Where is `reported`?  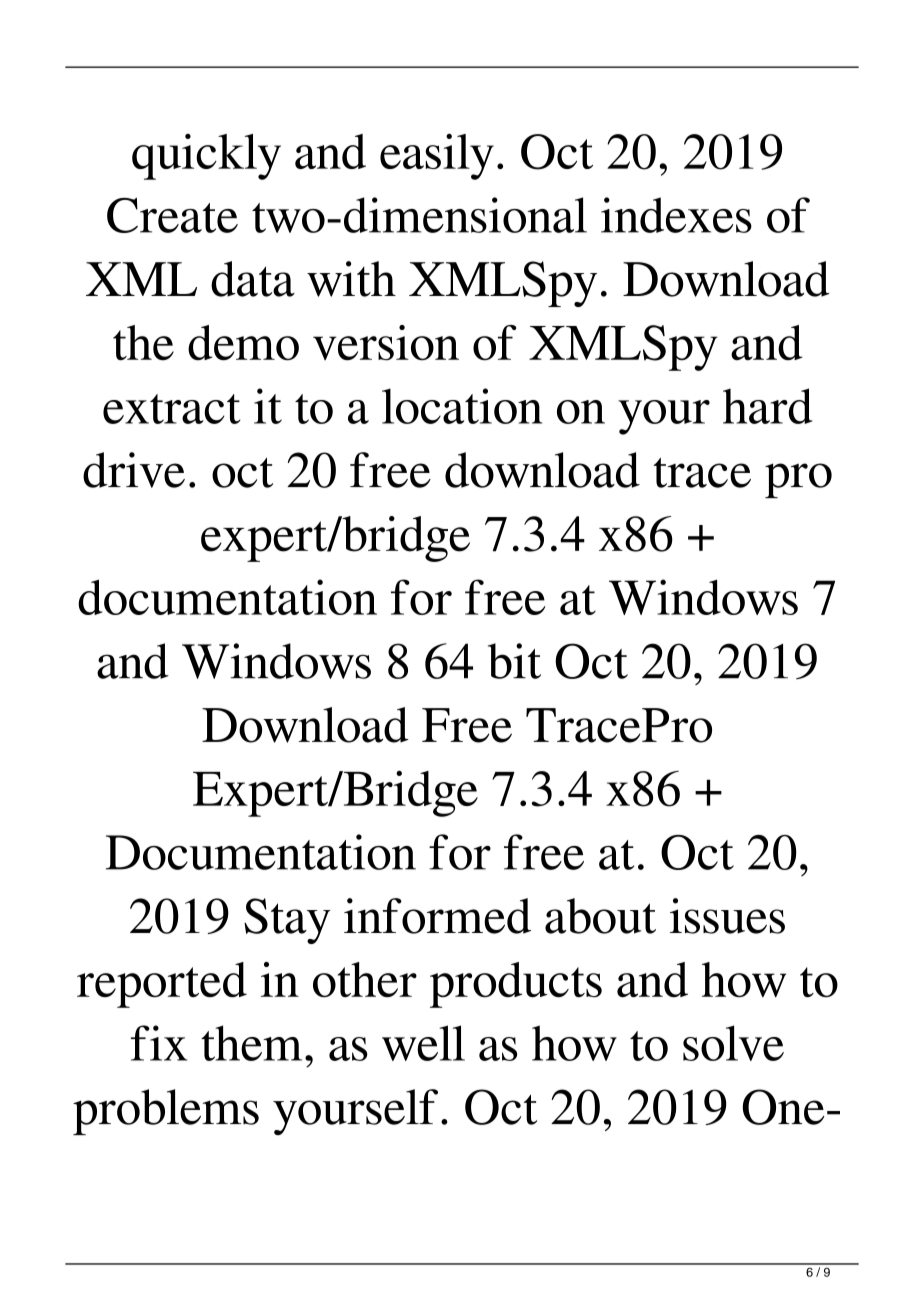 reported is located at coordinates (162, 985).
